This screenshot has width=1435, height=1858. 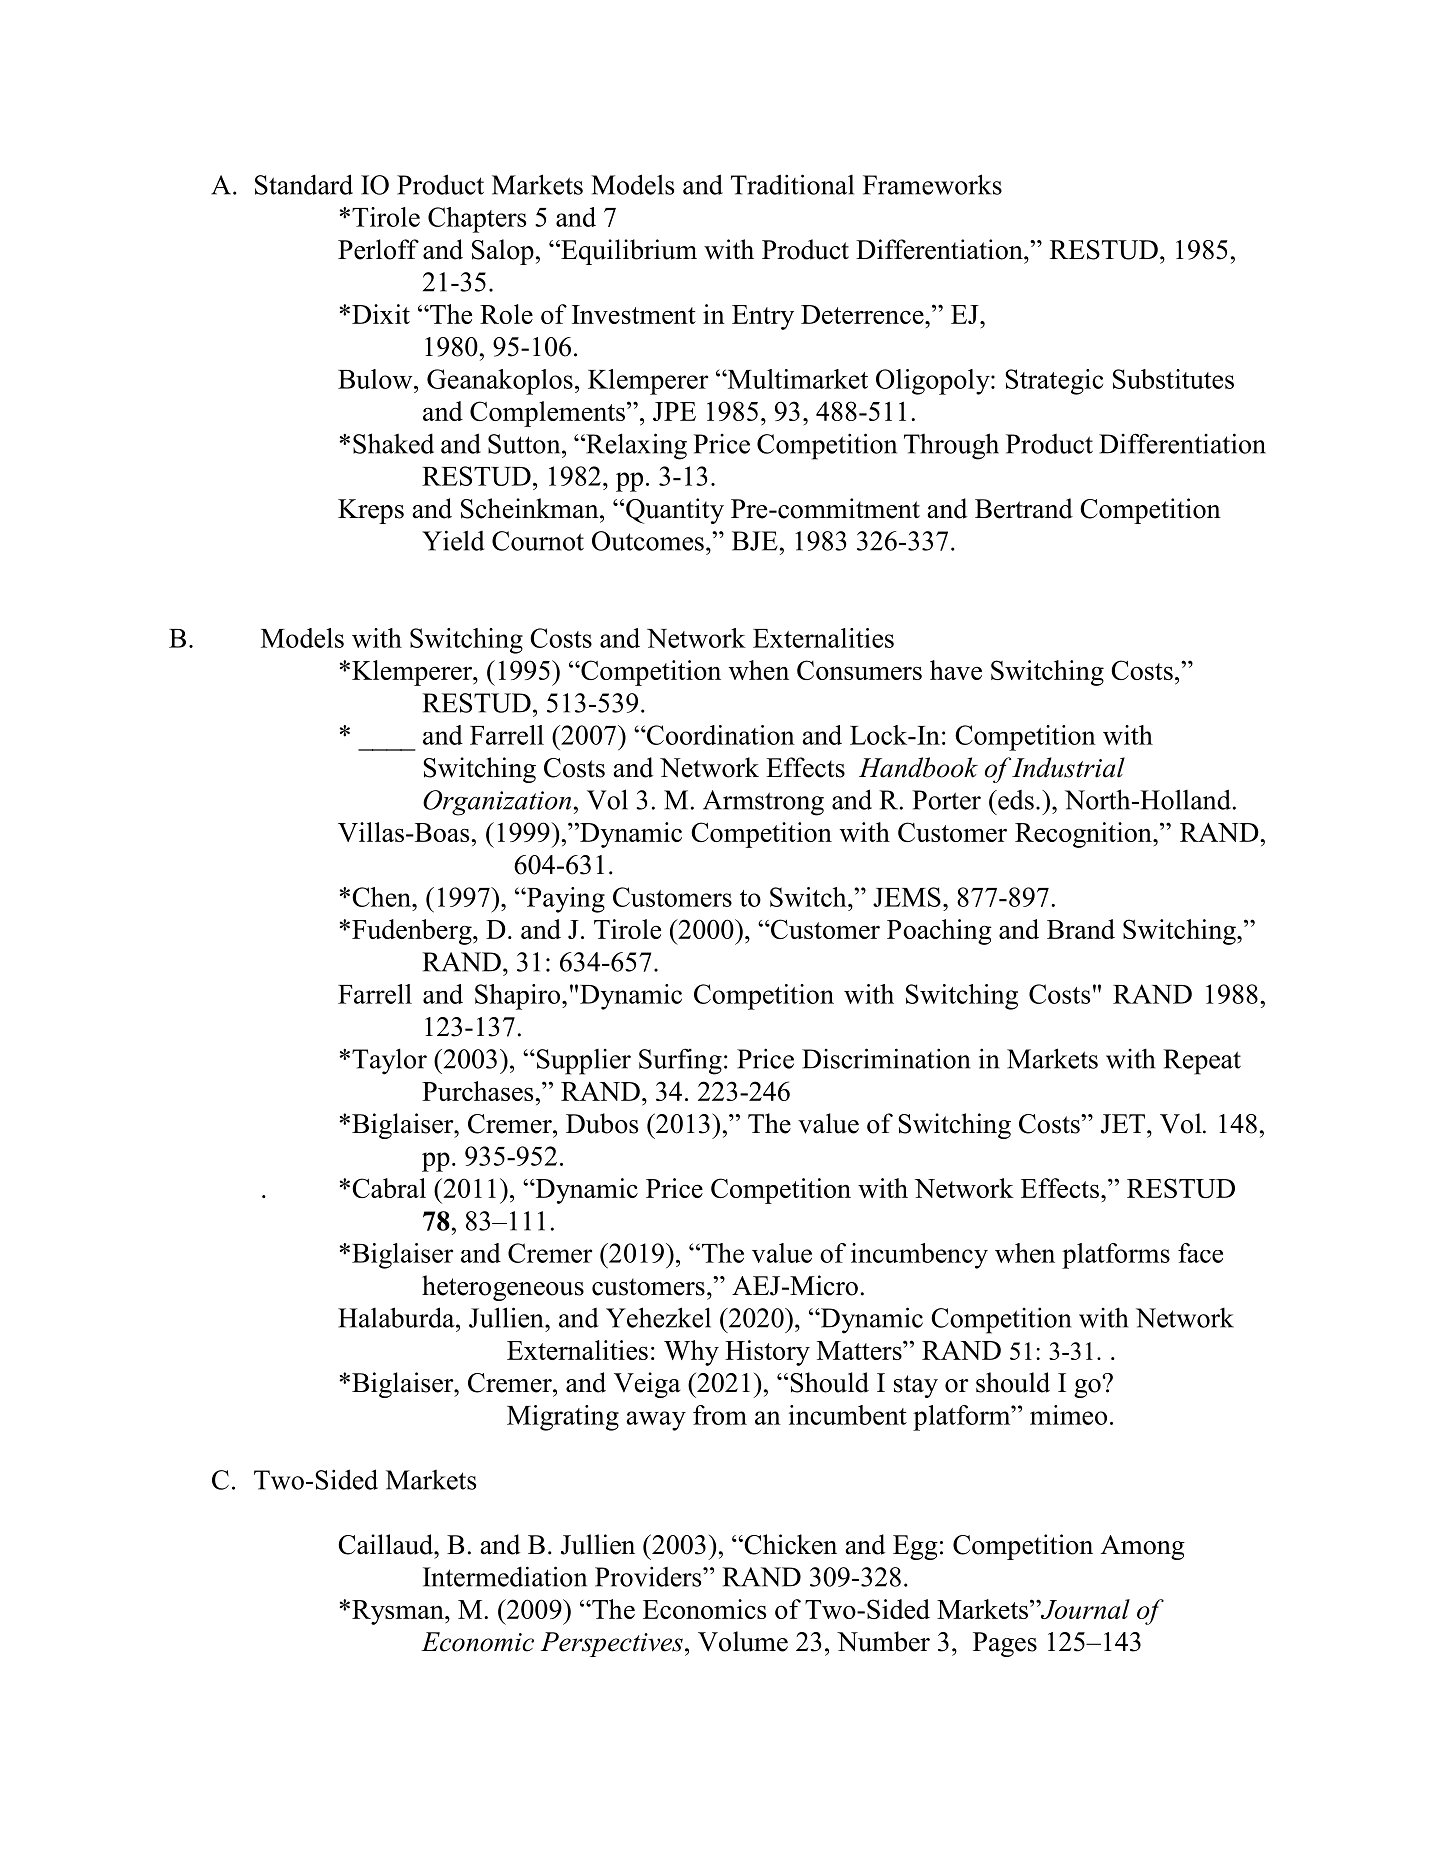 I want to click on Cabral, so click(x=389, y=1188).
